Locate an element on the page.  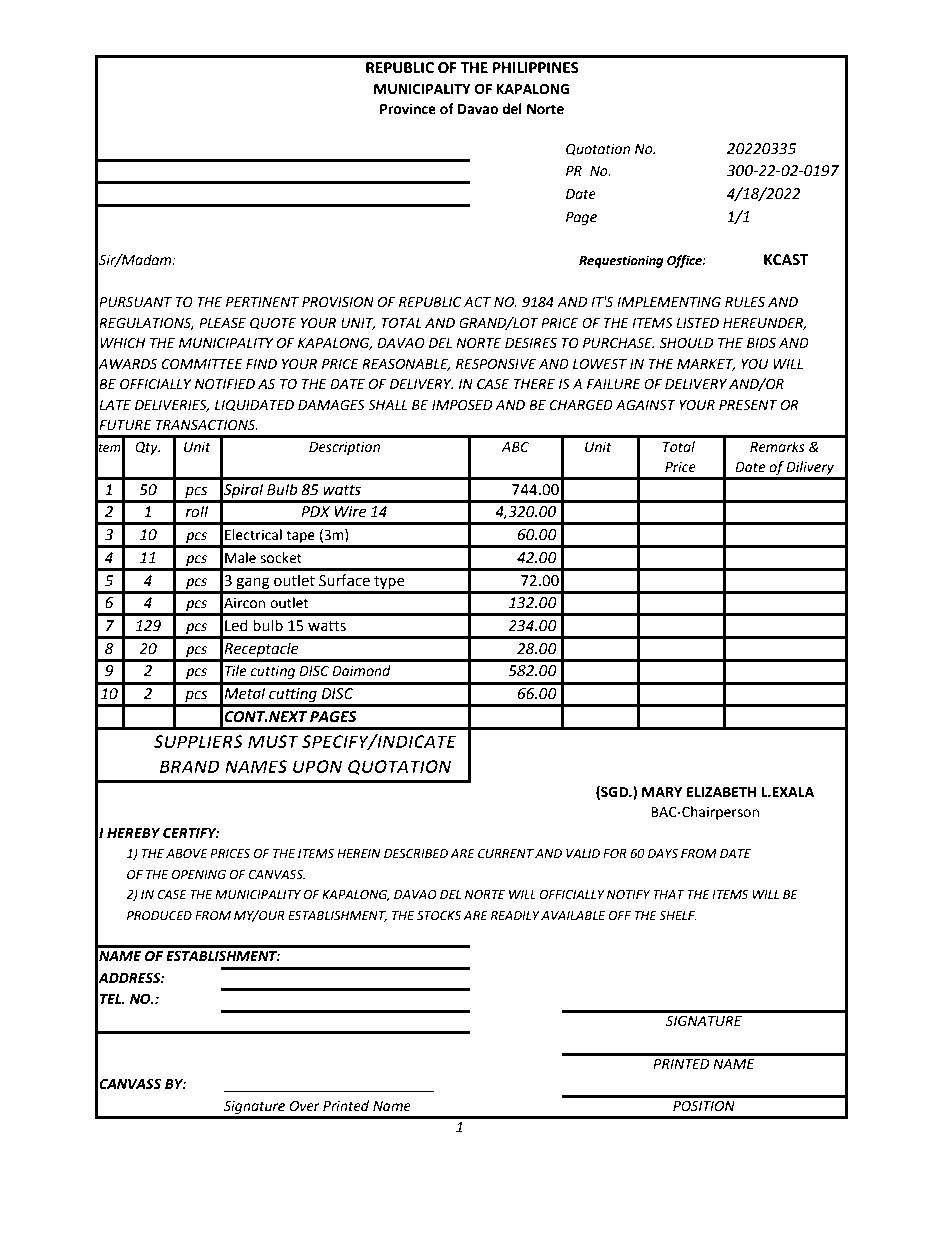
Over is located at coordinates (304, 1106).
